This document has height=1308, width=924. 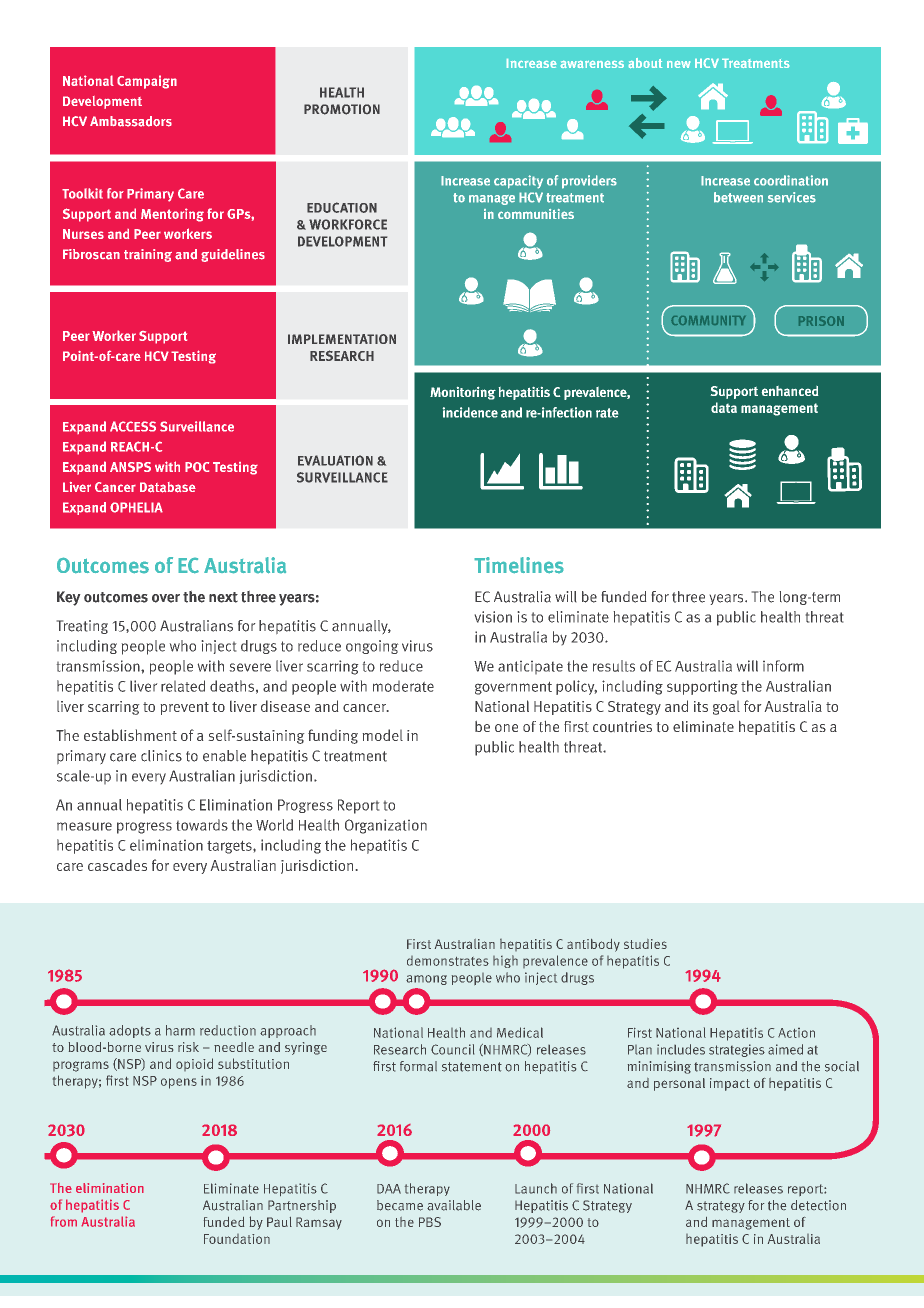 I want to click on new, so click(x=678, y=64).
